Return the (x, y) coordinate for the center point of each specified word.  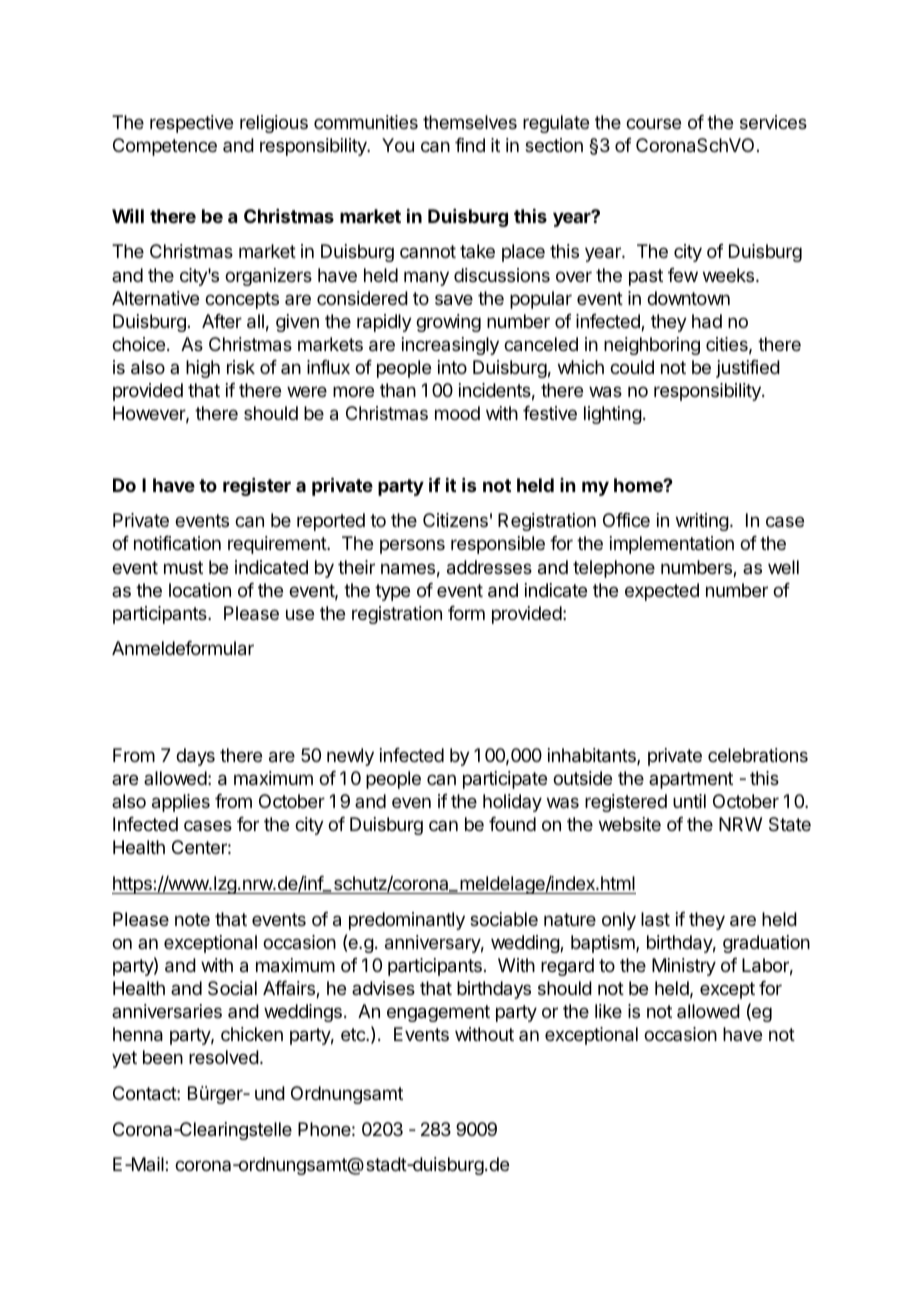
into (452, 367)
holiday (512, 803)
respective (191, 124)
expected (662, 592)
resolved (224, 1057)
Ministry (684, 967)
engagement (438, 1013)
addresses (489, 567)
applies (181, 803)
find (470, 145)
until (689, 801)
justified (748, 369)
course (653, 123)
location (200, 590)
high (203, 369)
